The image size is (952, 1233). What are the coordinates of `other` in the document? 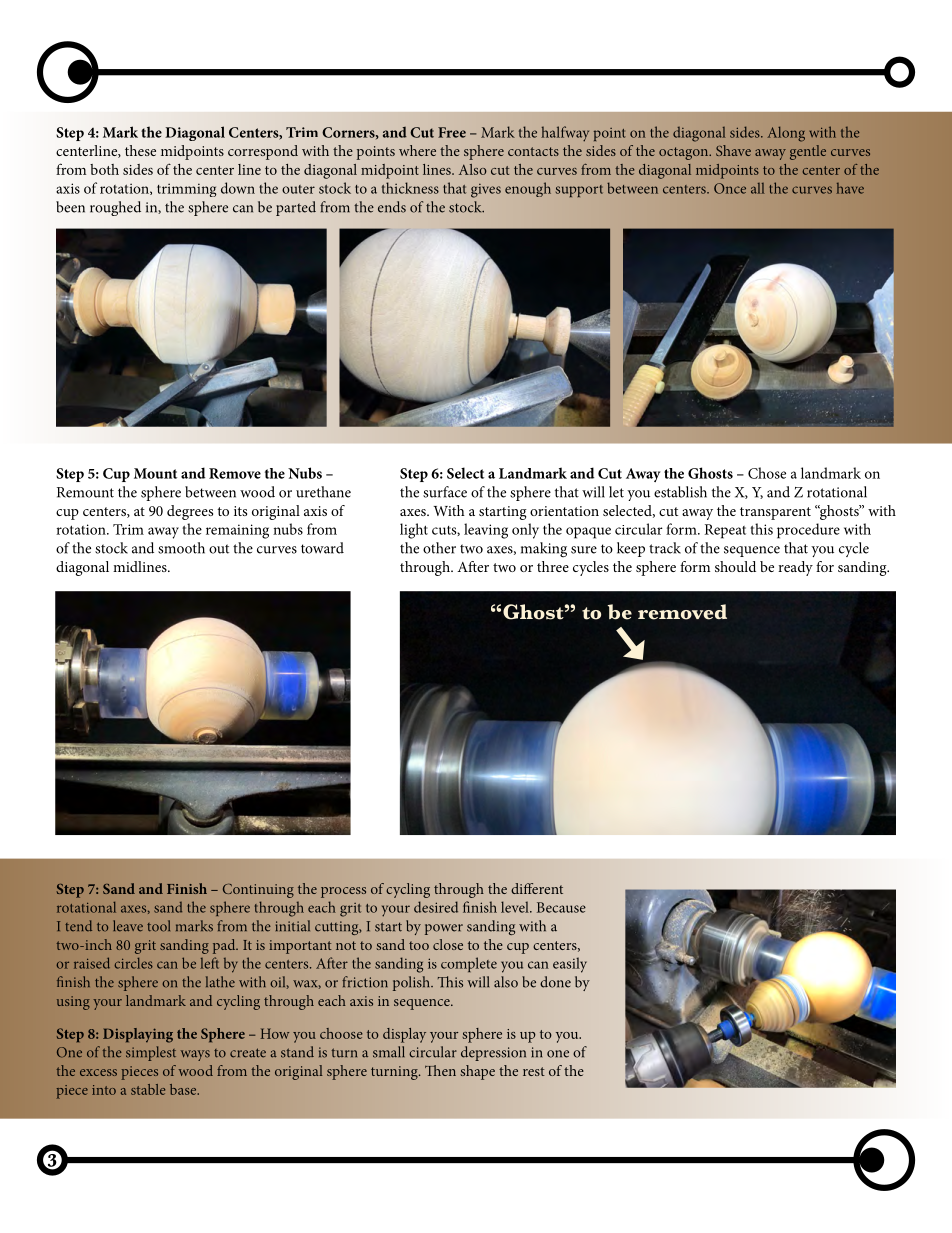 It's located at (439, 548).
